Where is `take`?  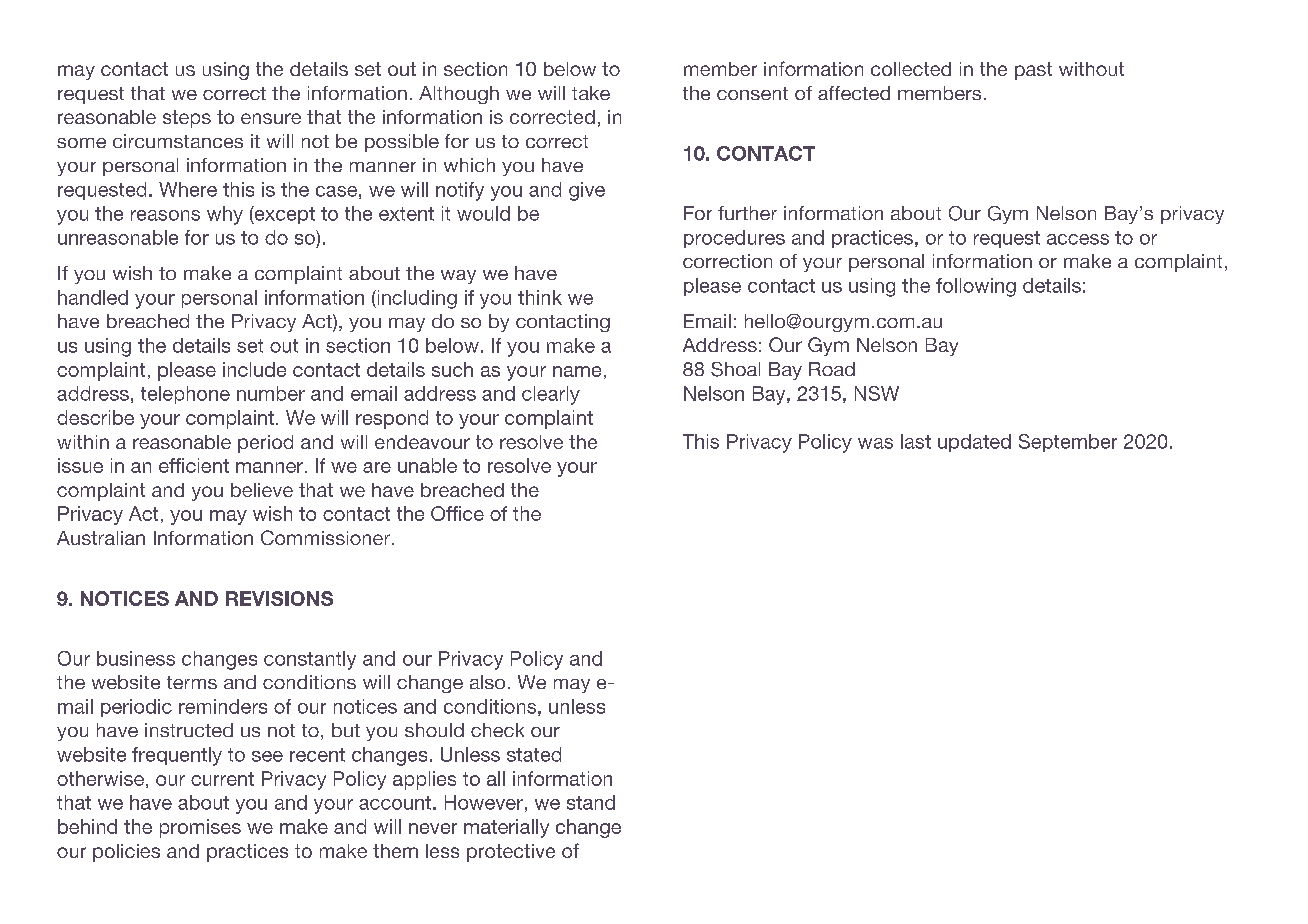
take is located at coordinates (591, 93).
